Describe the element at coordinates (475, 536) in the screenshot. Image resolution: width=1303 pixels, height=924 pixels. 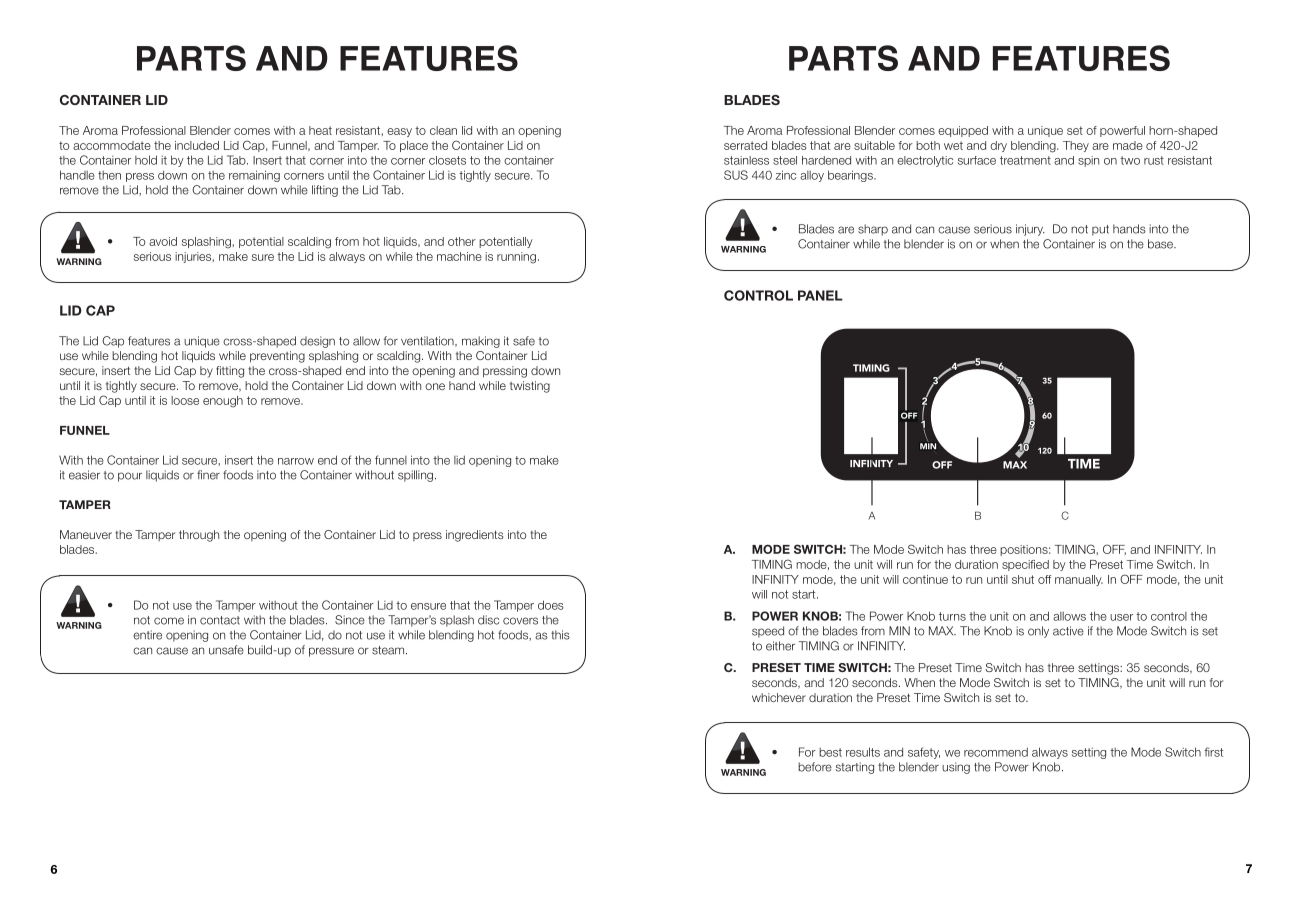
I see `ingredients` at that location.
